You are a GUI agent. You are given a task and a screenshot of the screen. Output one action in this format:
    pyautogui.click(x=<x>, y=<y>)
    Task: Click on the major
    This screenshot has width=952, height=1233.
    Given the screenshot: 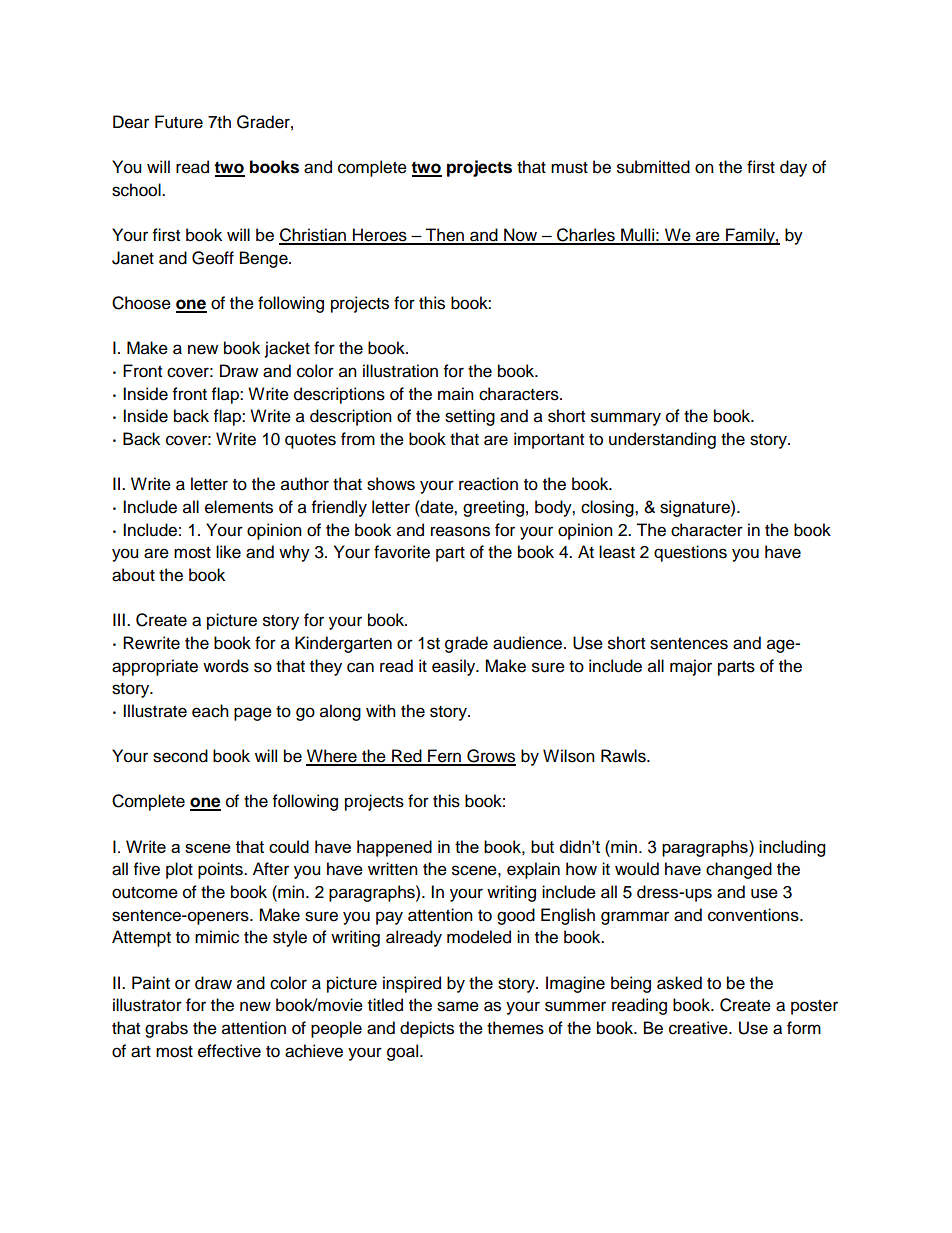 What is the action you would take?
    pyautogui.click(x=691, y=667)
